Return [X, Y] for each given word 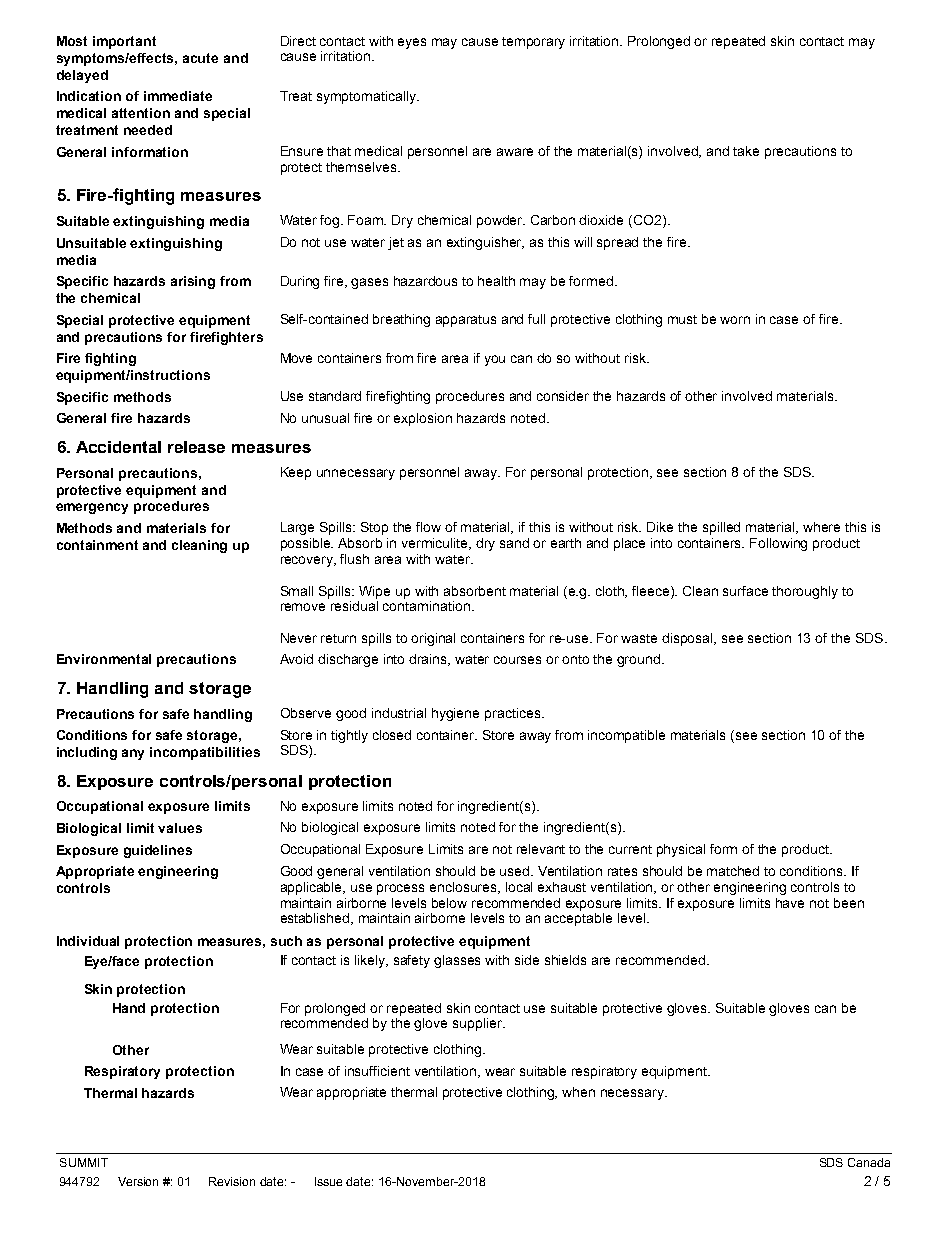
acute [200, 58]
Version [138, 1181]
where [821, 527]
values [180, 828]
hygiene [455, 714]
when [578, 1092]
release [196, 447]
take [746, 151]
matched [733, 871]
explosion [423, 419]
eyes [412, 43]
